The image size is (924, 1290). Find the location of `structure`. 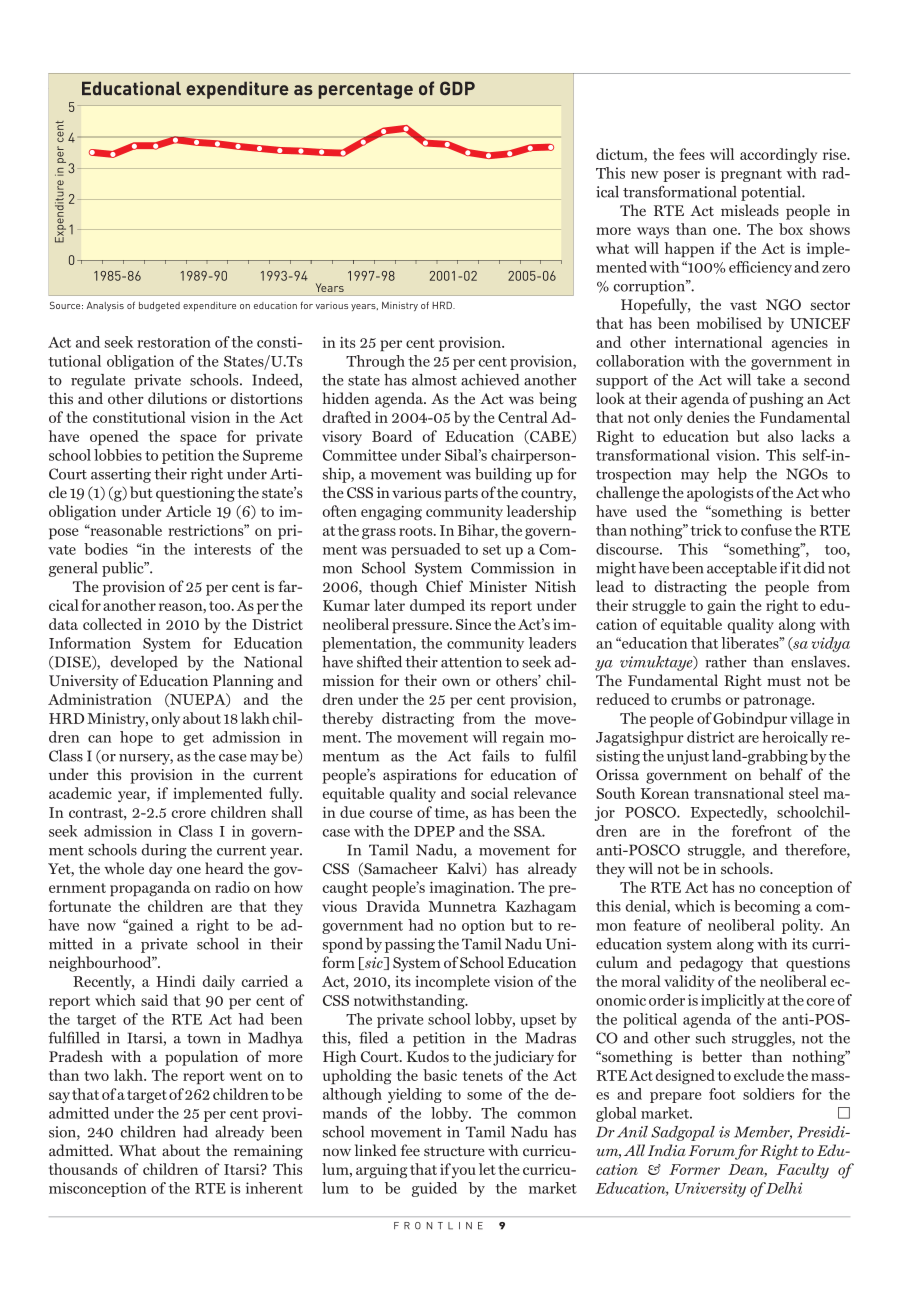

structure is located at coordinates (454, 1151).
